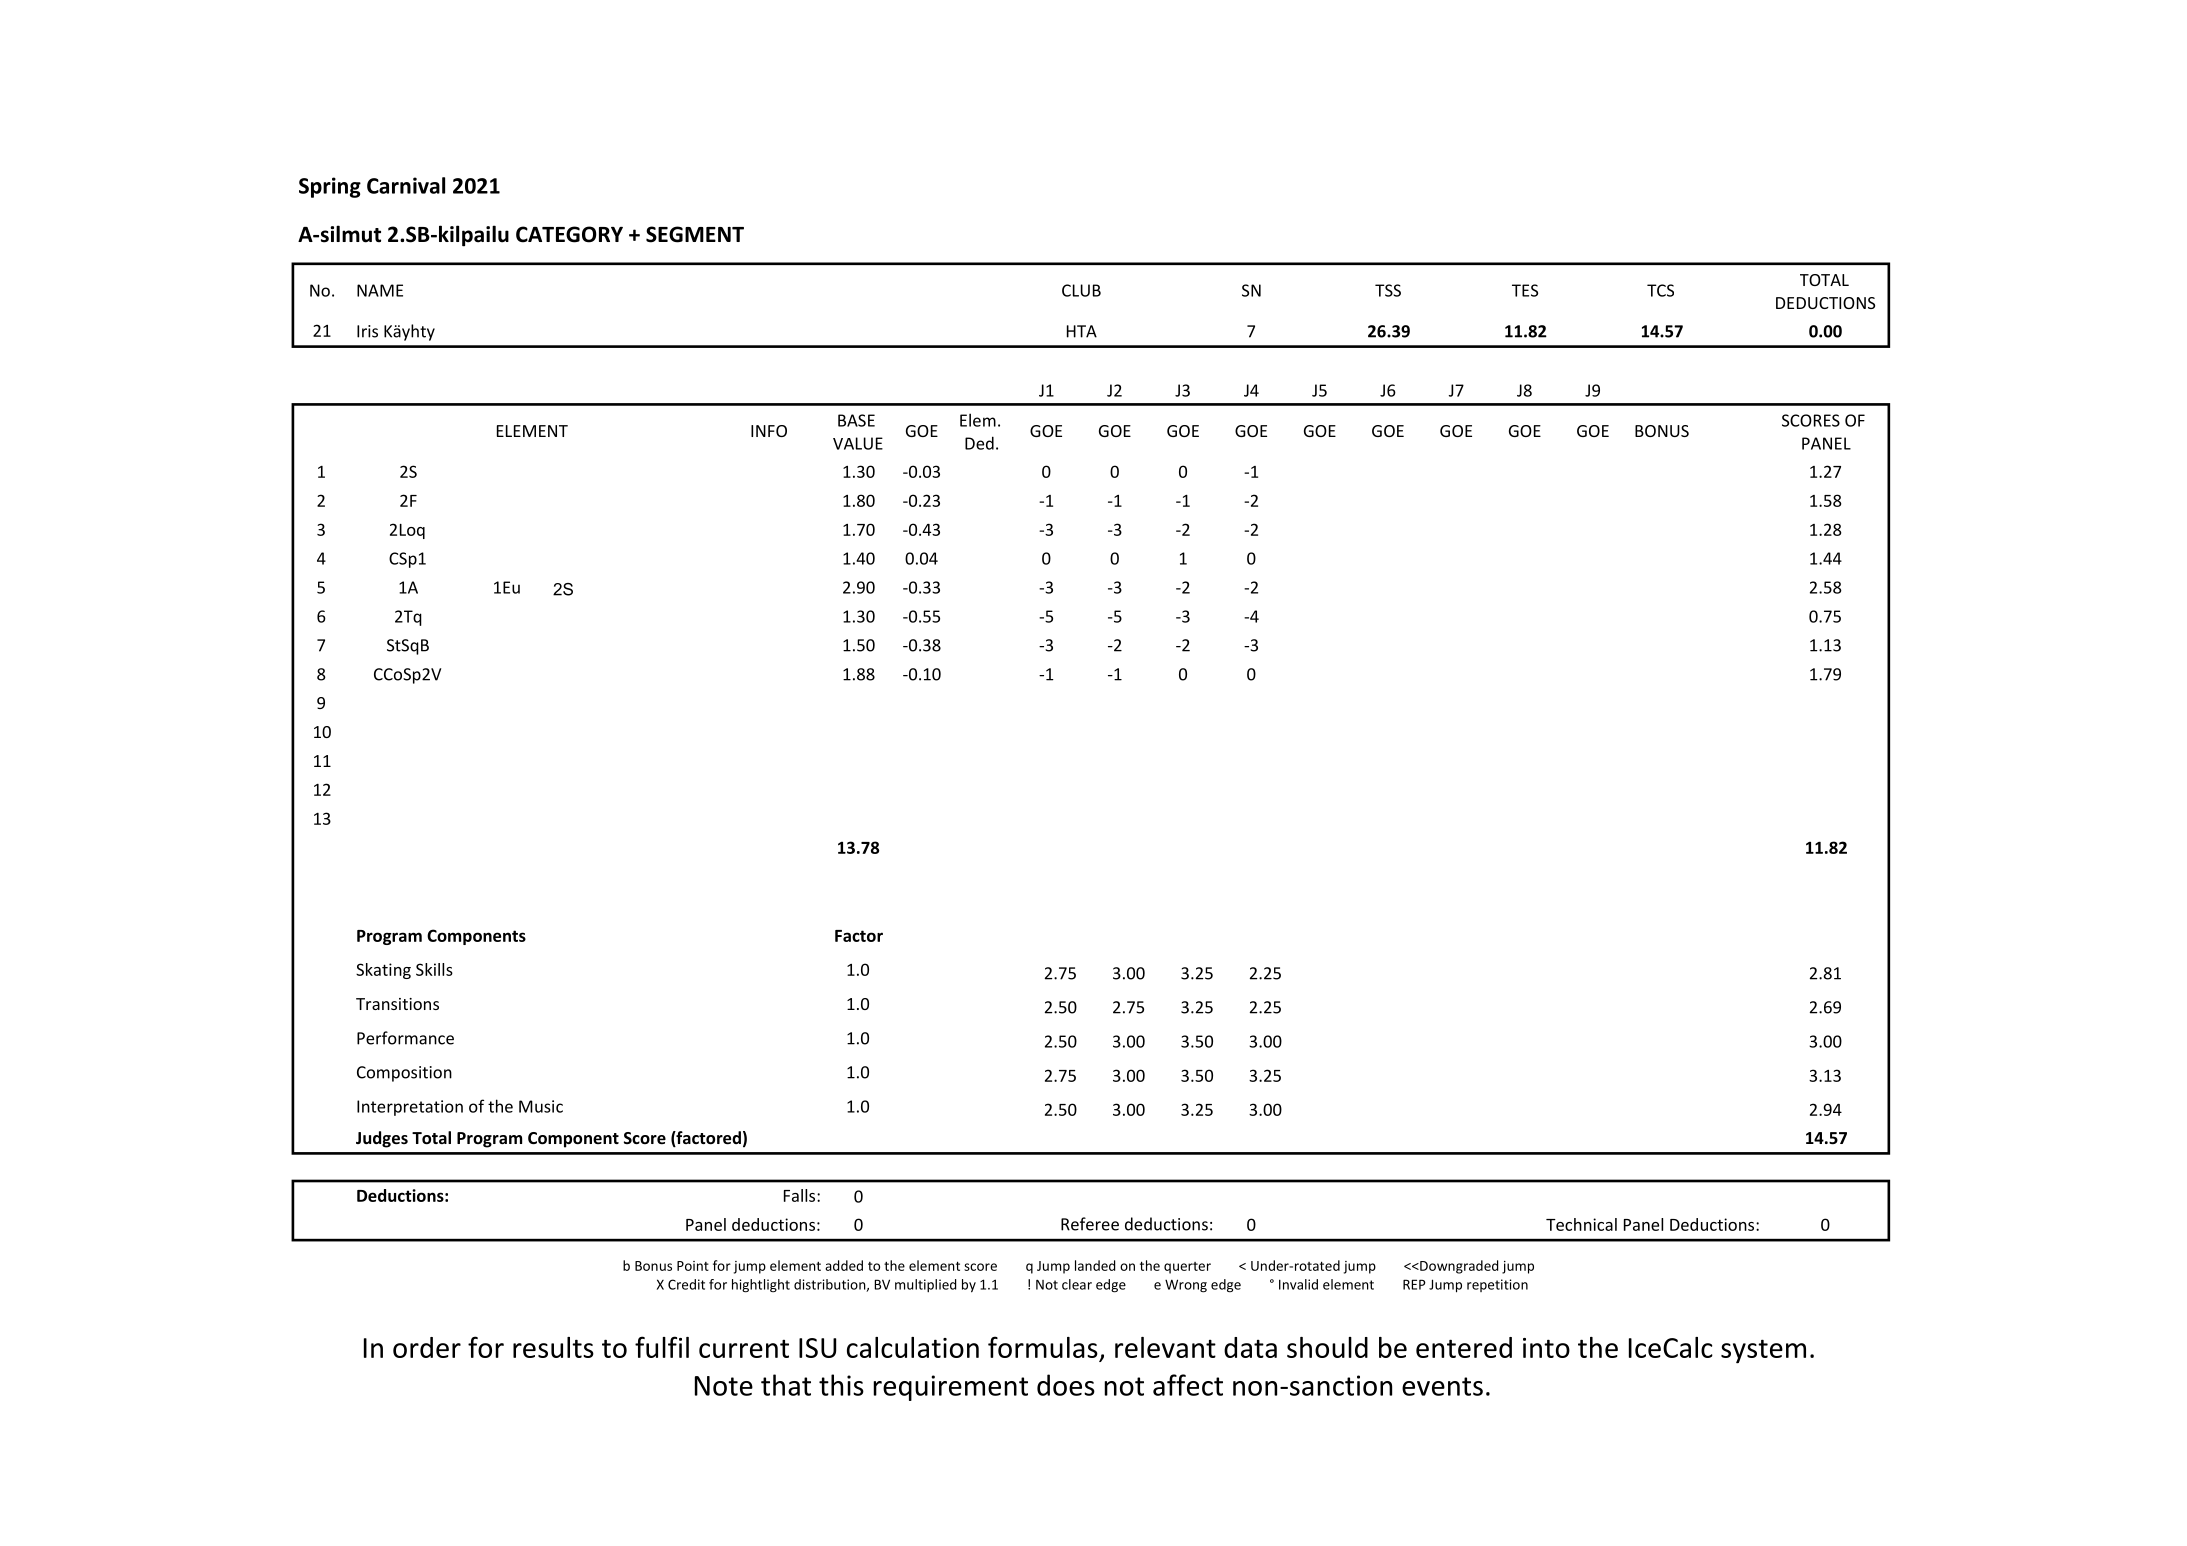  What do you see at coordinates (434, 969) in the document?
I see `Skills` at bounding box center [434, 969].
